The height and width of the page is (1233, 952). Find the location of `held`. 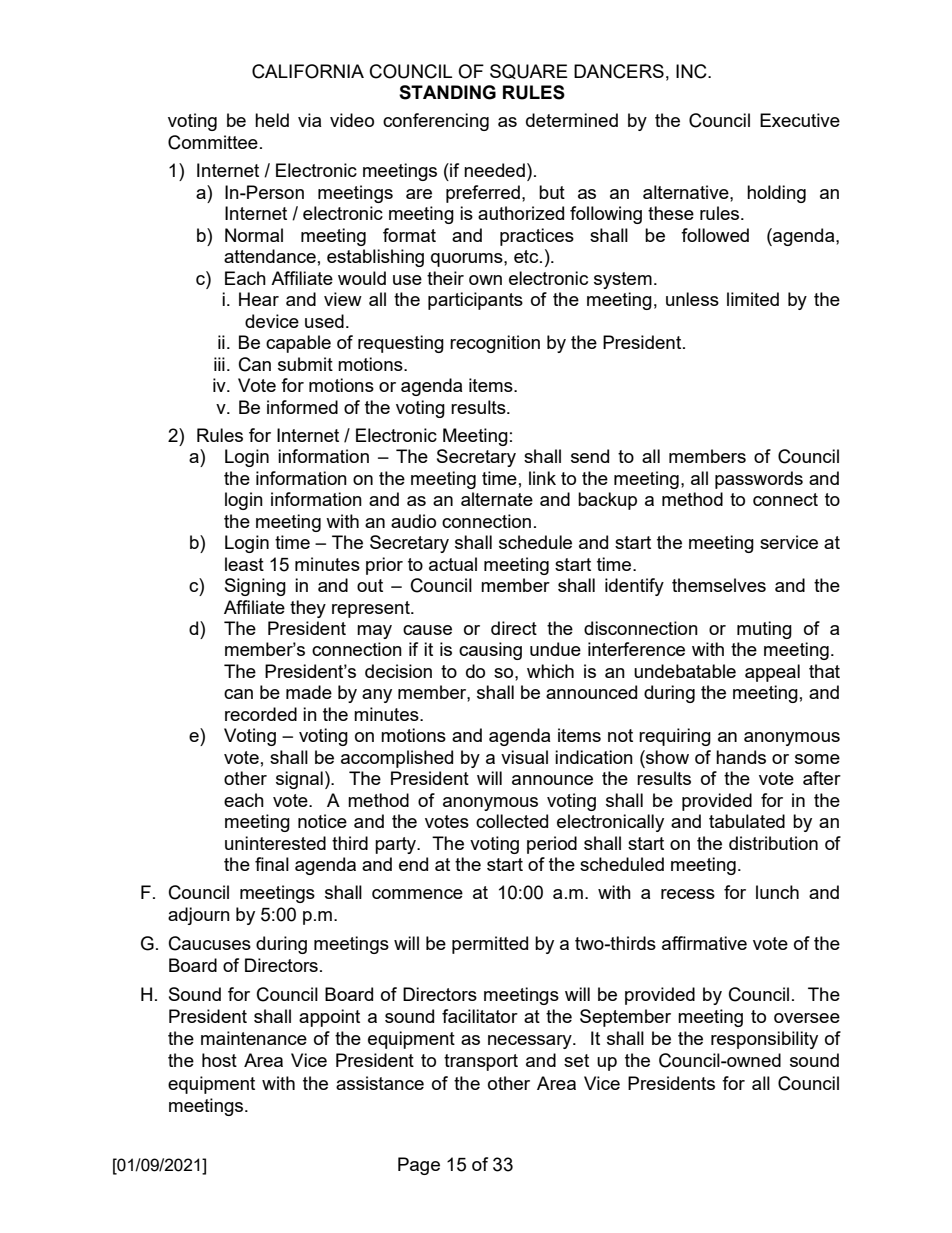

held is located at coordinates (272, 120).
